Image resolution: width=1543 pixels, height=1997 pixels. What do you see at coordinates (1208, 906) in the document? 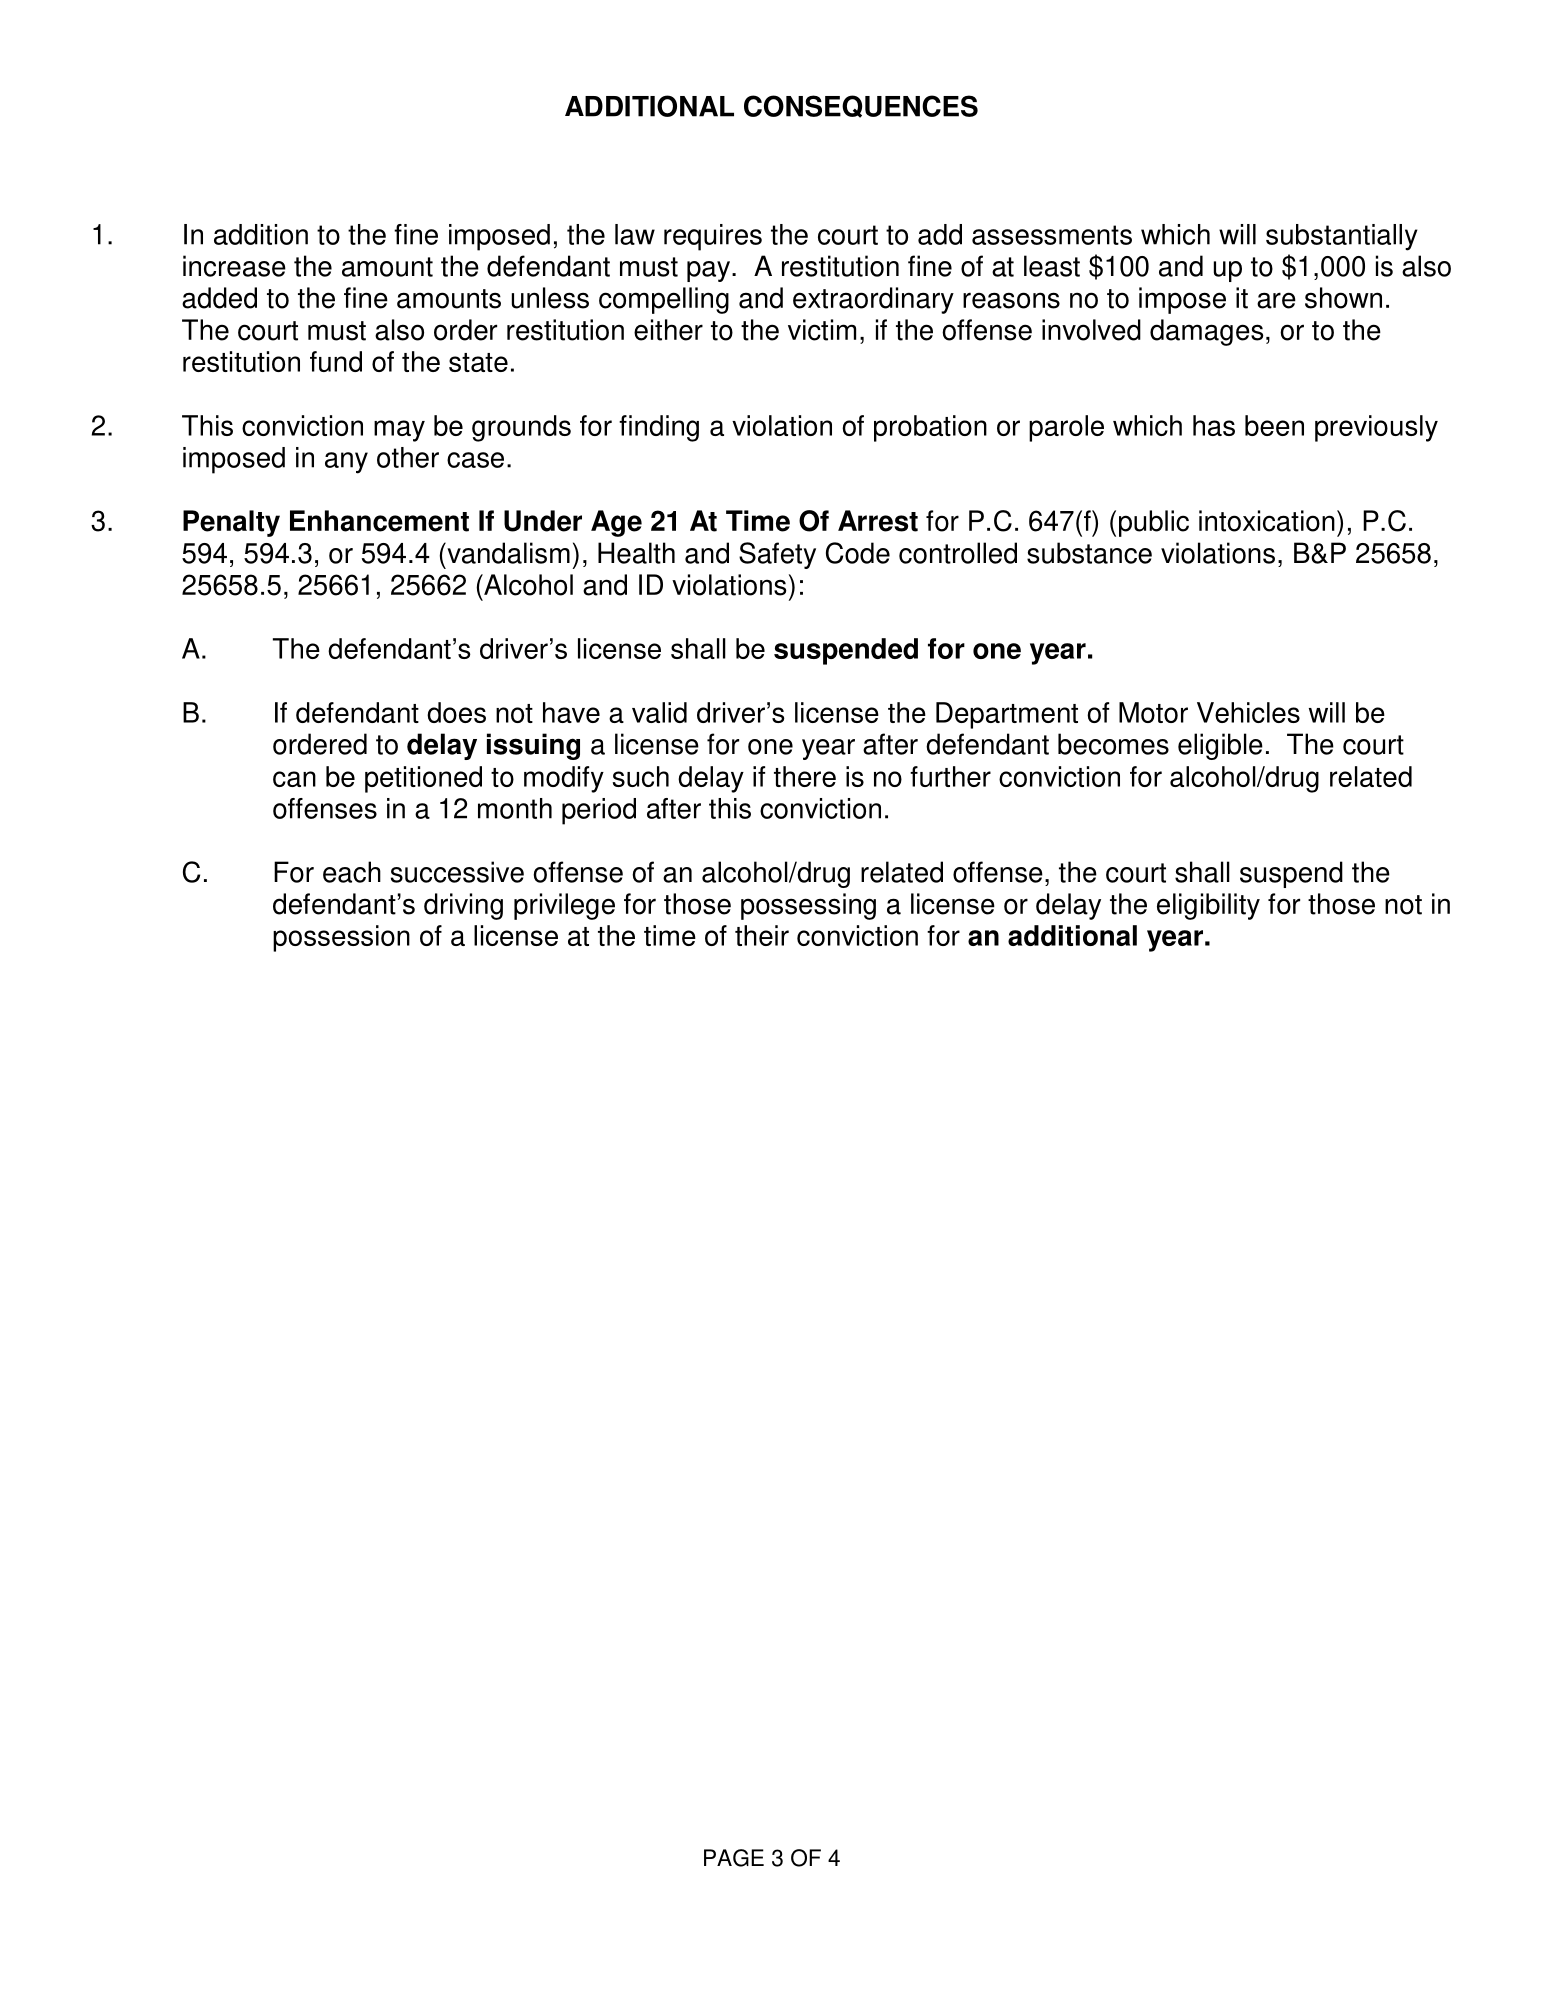
I see `eligibility` at bounding box center [1208, 906].
